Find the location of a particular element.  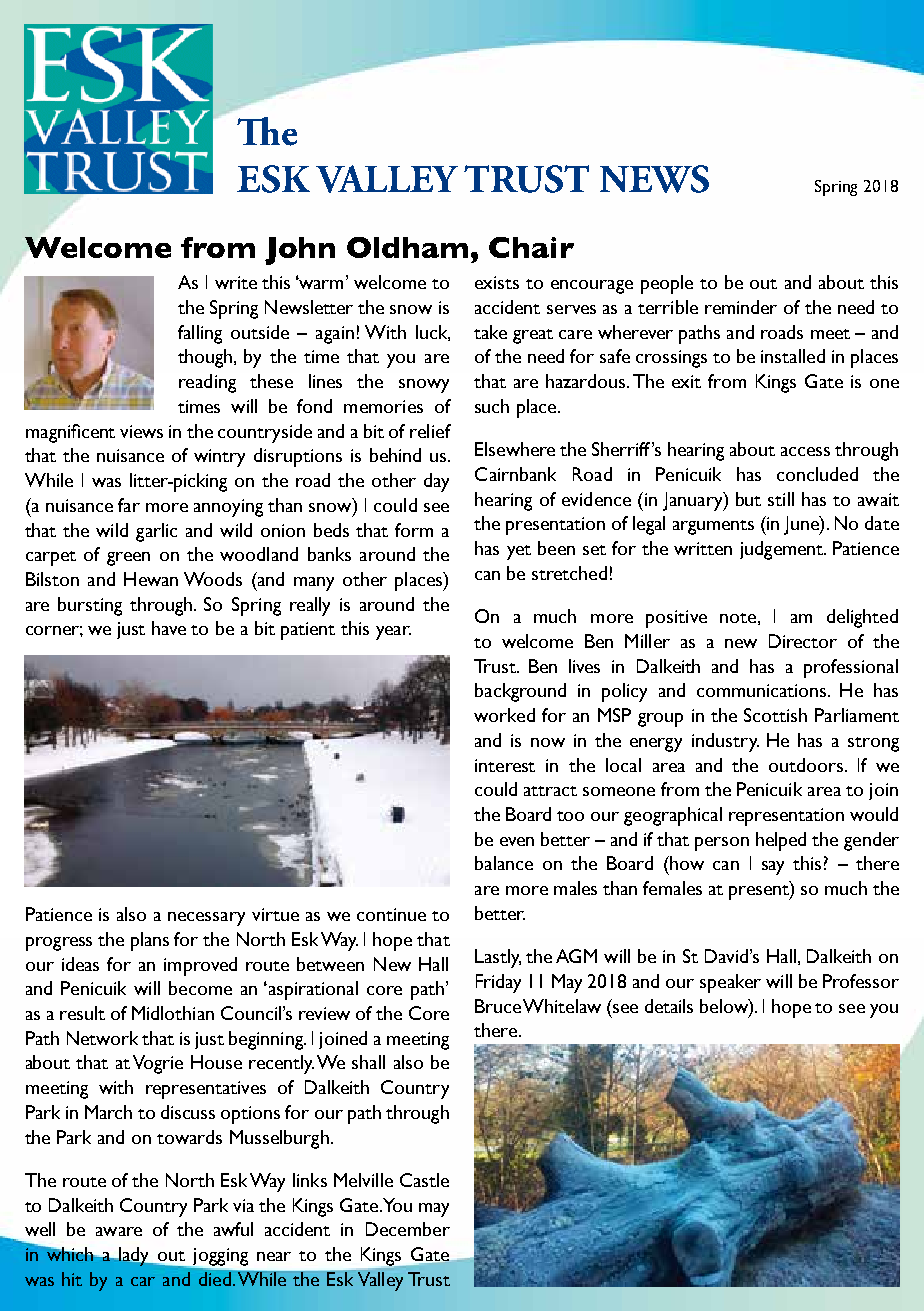

necessary is located at coordinates (206, 919).
